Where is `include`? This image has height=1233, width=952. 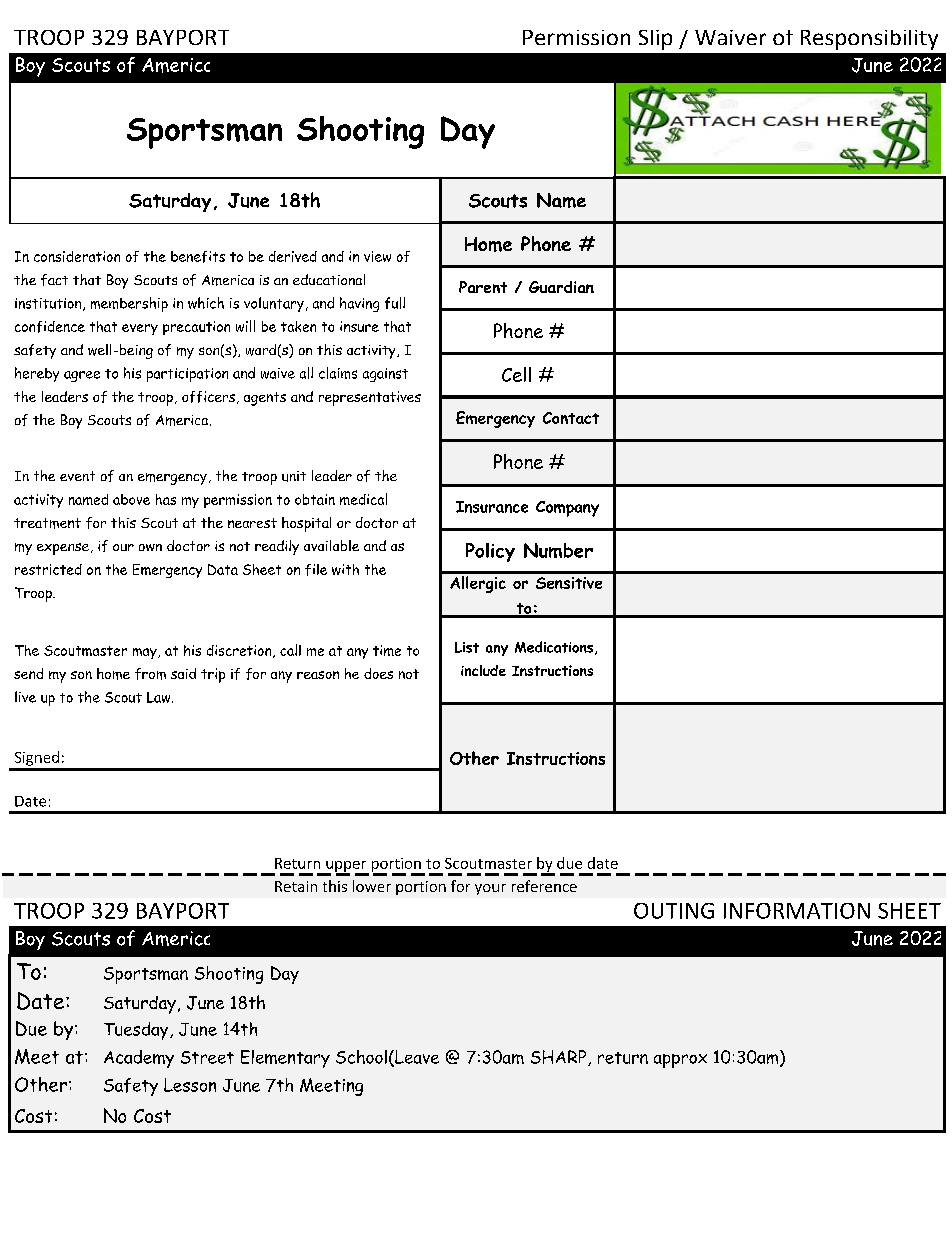 include is located at coordinates (483, 670).
